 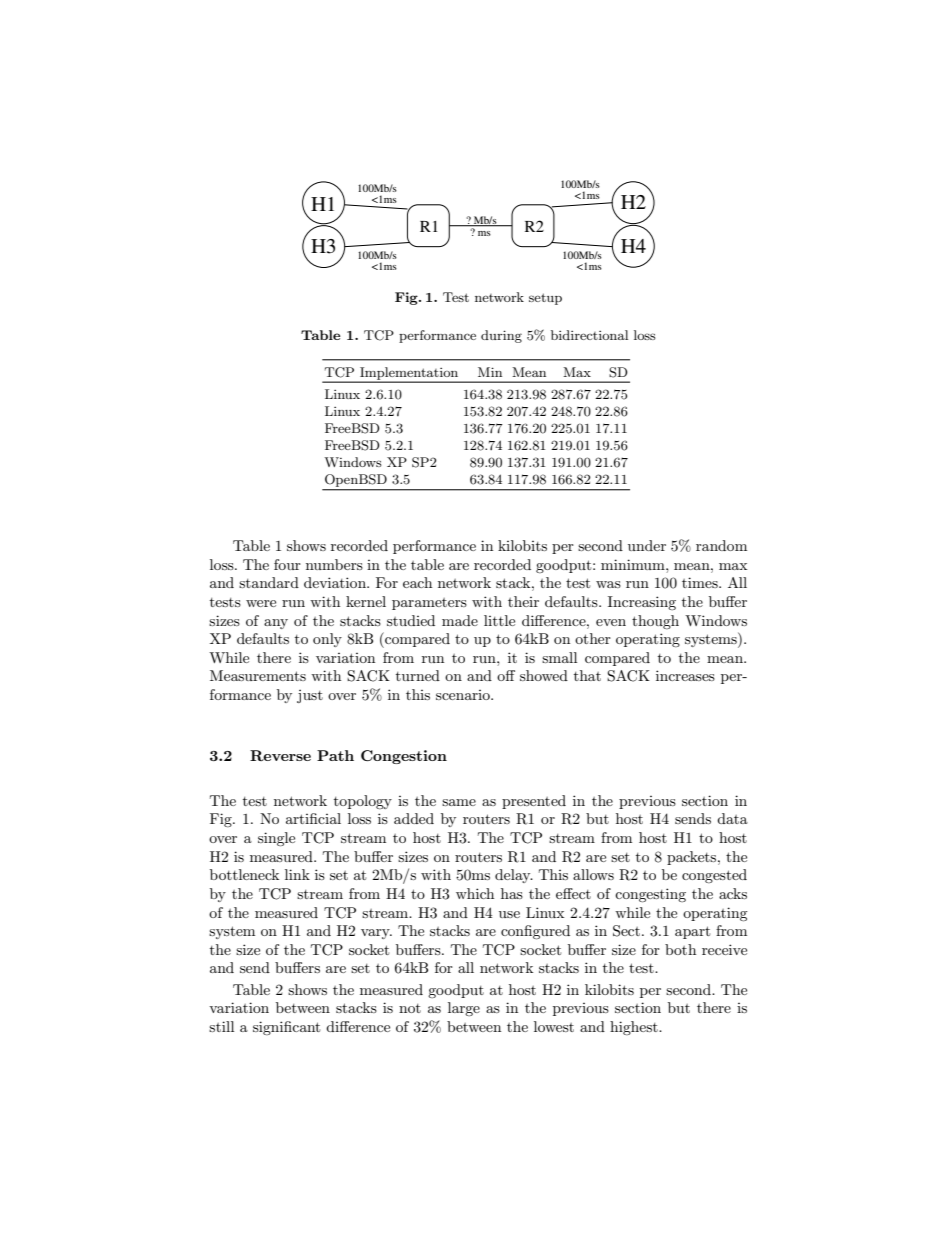 I want to click on data, so click(x=732, y=818).
